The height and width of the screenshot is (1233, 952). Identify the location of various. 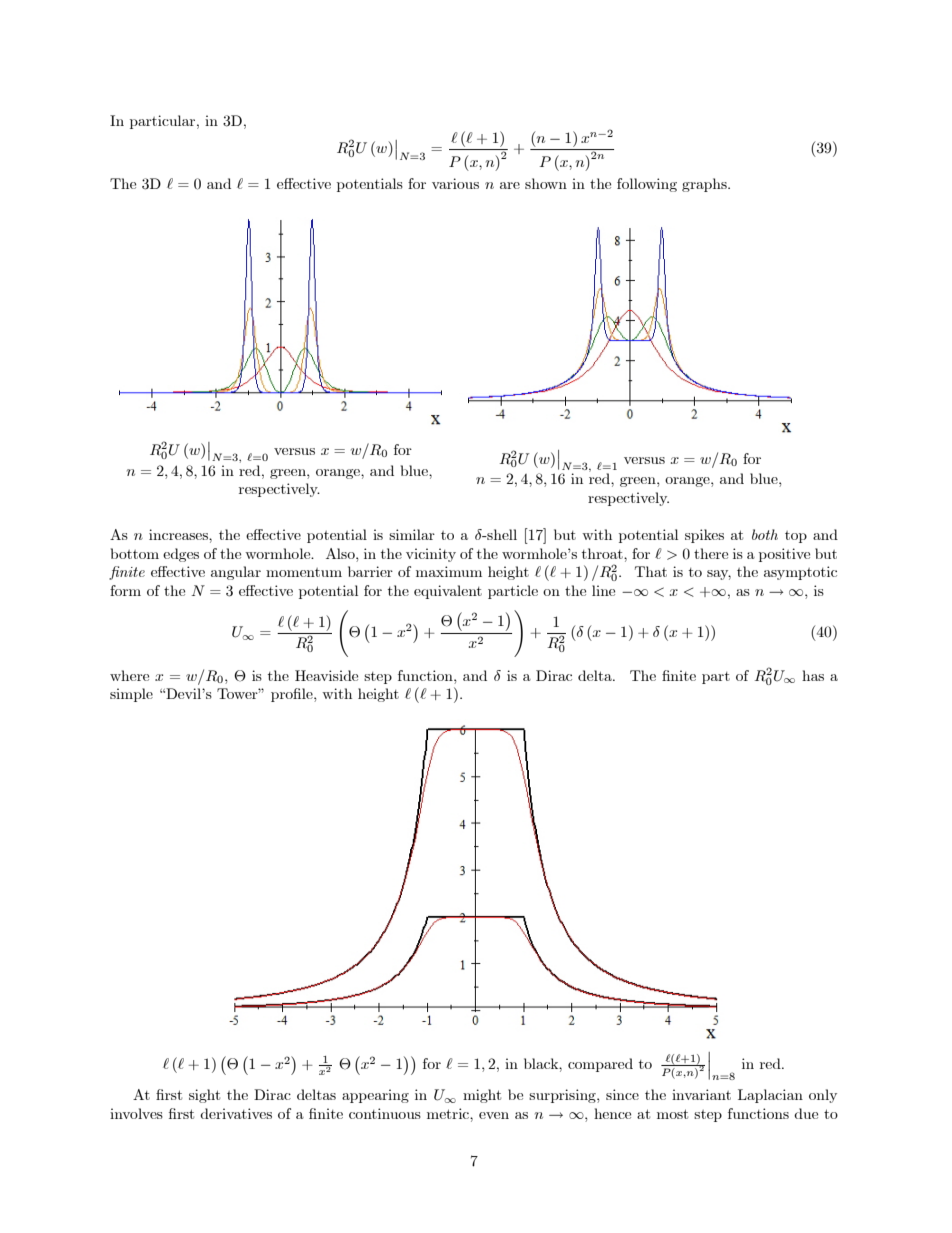
(455, 183).
